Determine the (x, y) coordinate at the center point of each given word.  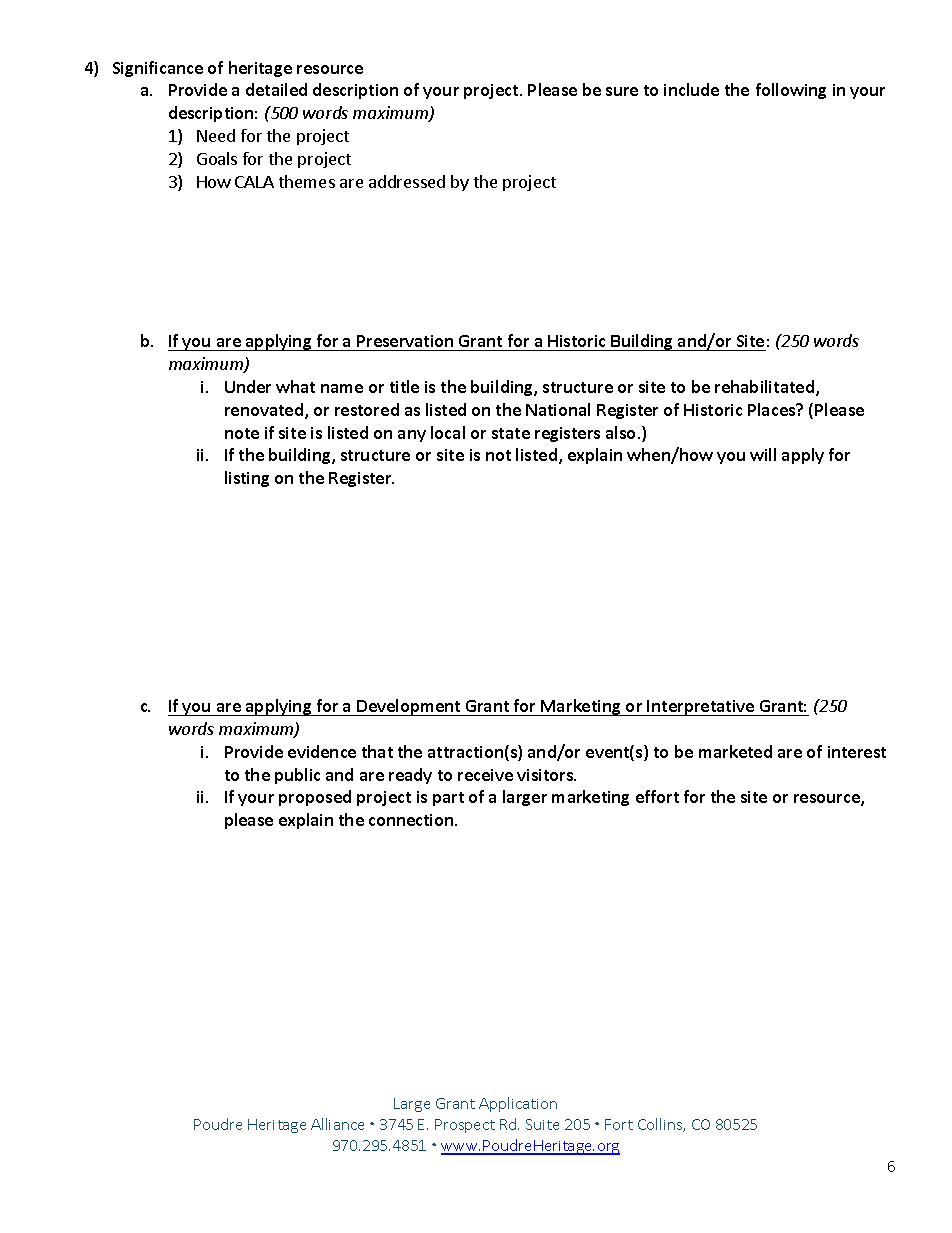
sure (622, 91)
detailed (276, 89)
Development (409, 707)
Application (518, 1104)
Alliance (337, 1124)
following (791, 91)
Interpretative (701, 708)
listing (247, 479)
